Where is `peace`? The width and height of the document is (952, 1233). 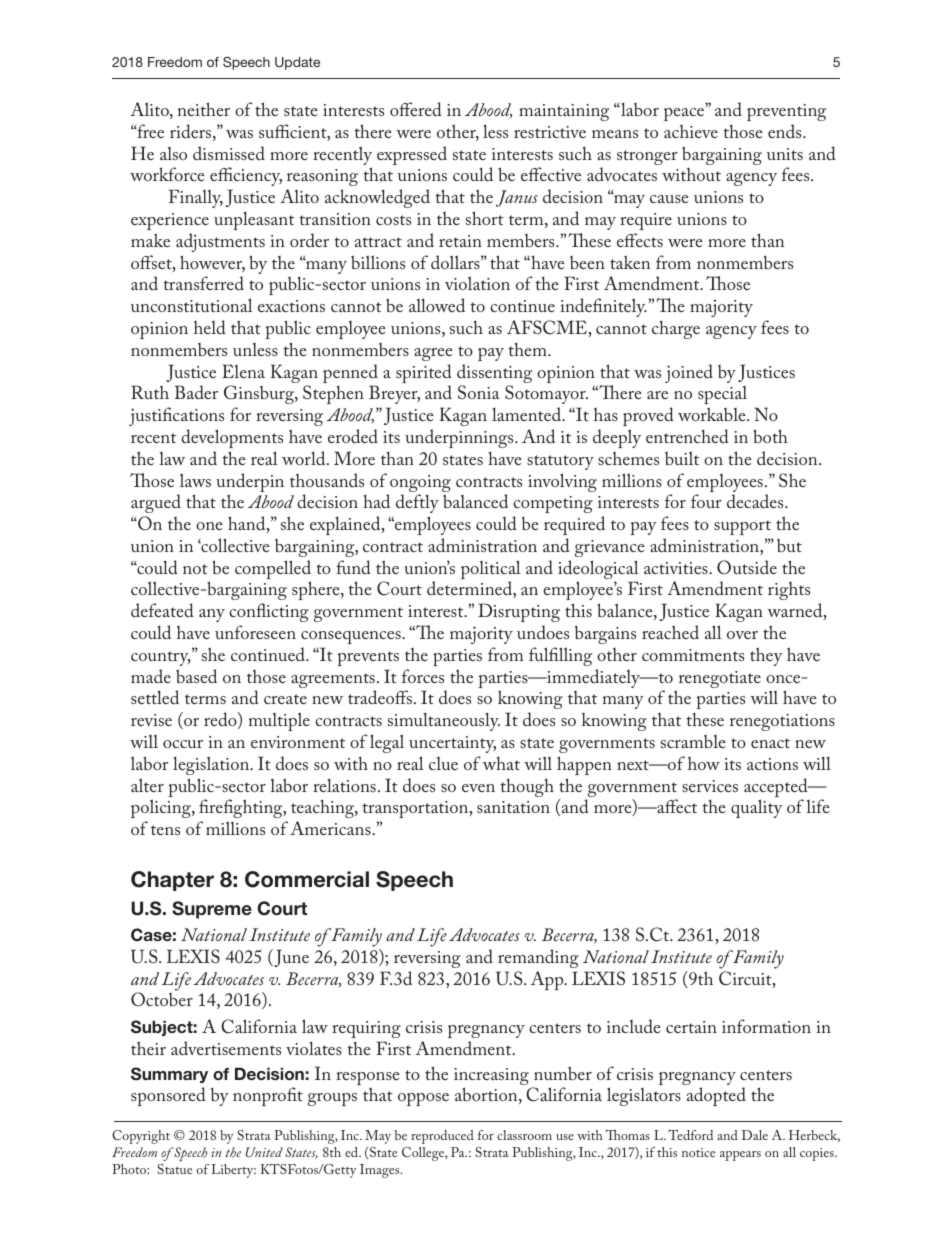 peace is located at coordinates (685, 113).
